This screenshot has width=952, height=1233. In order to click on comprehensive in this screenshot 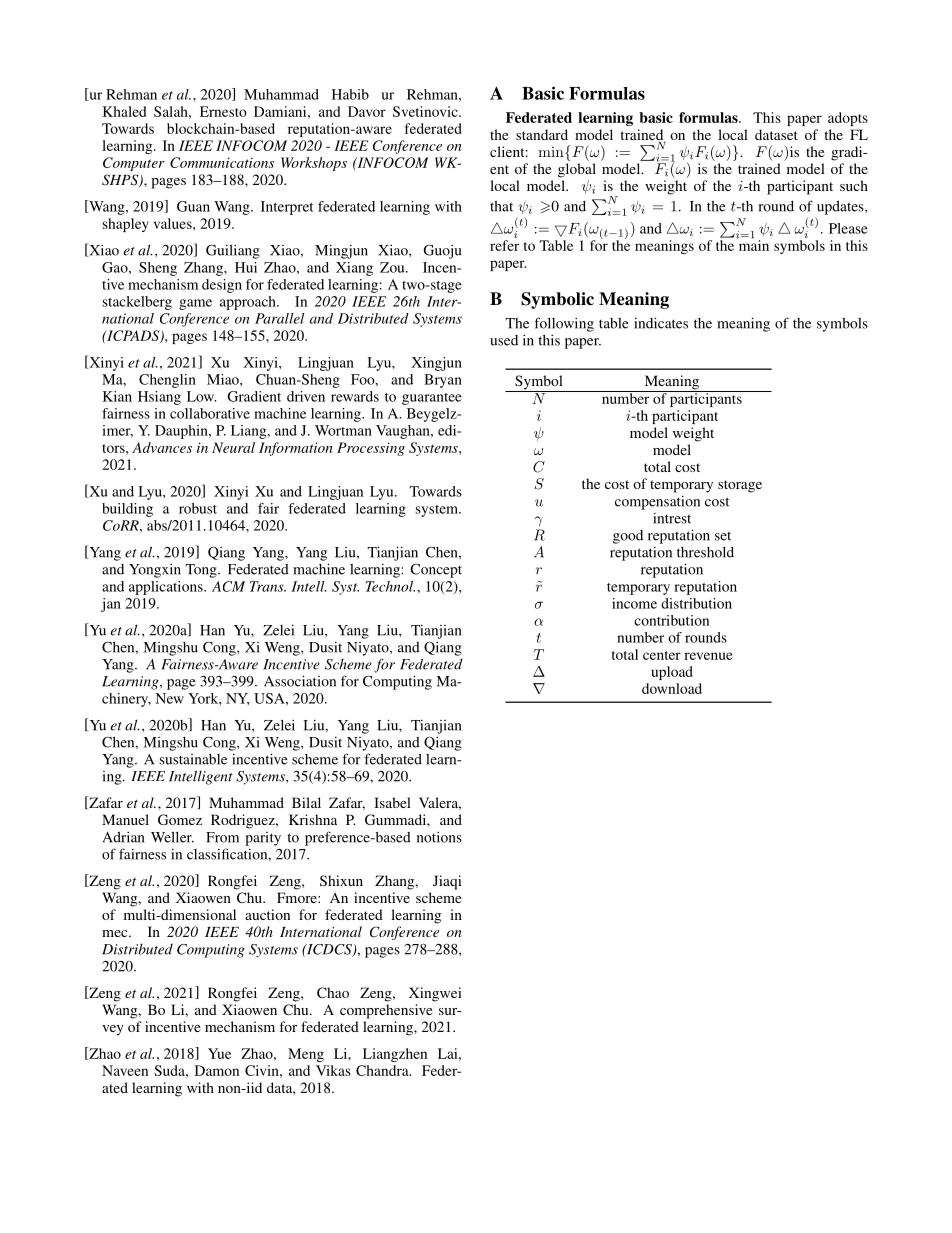, I will do `click(386, 1011)`.
